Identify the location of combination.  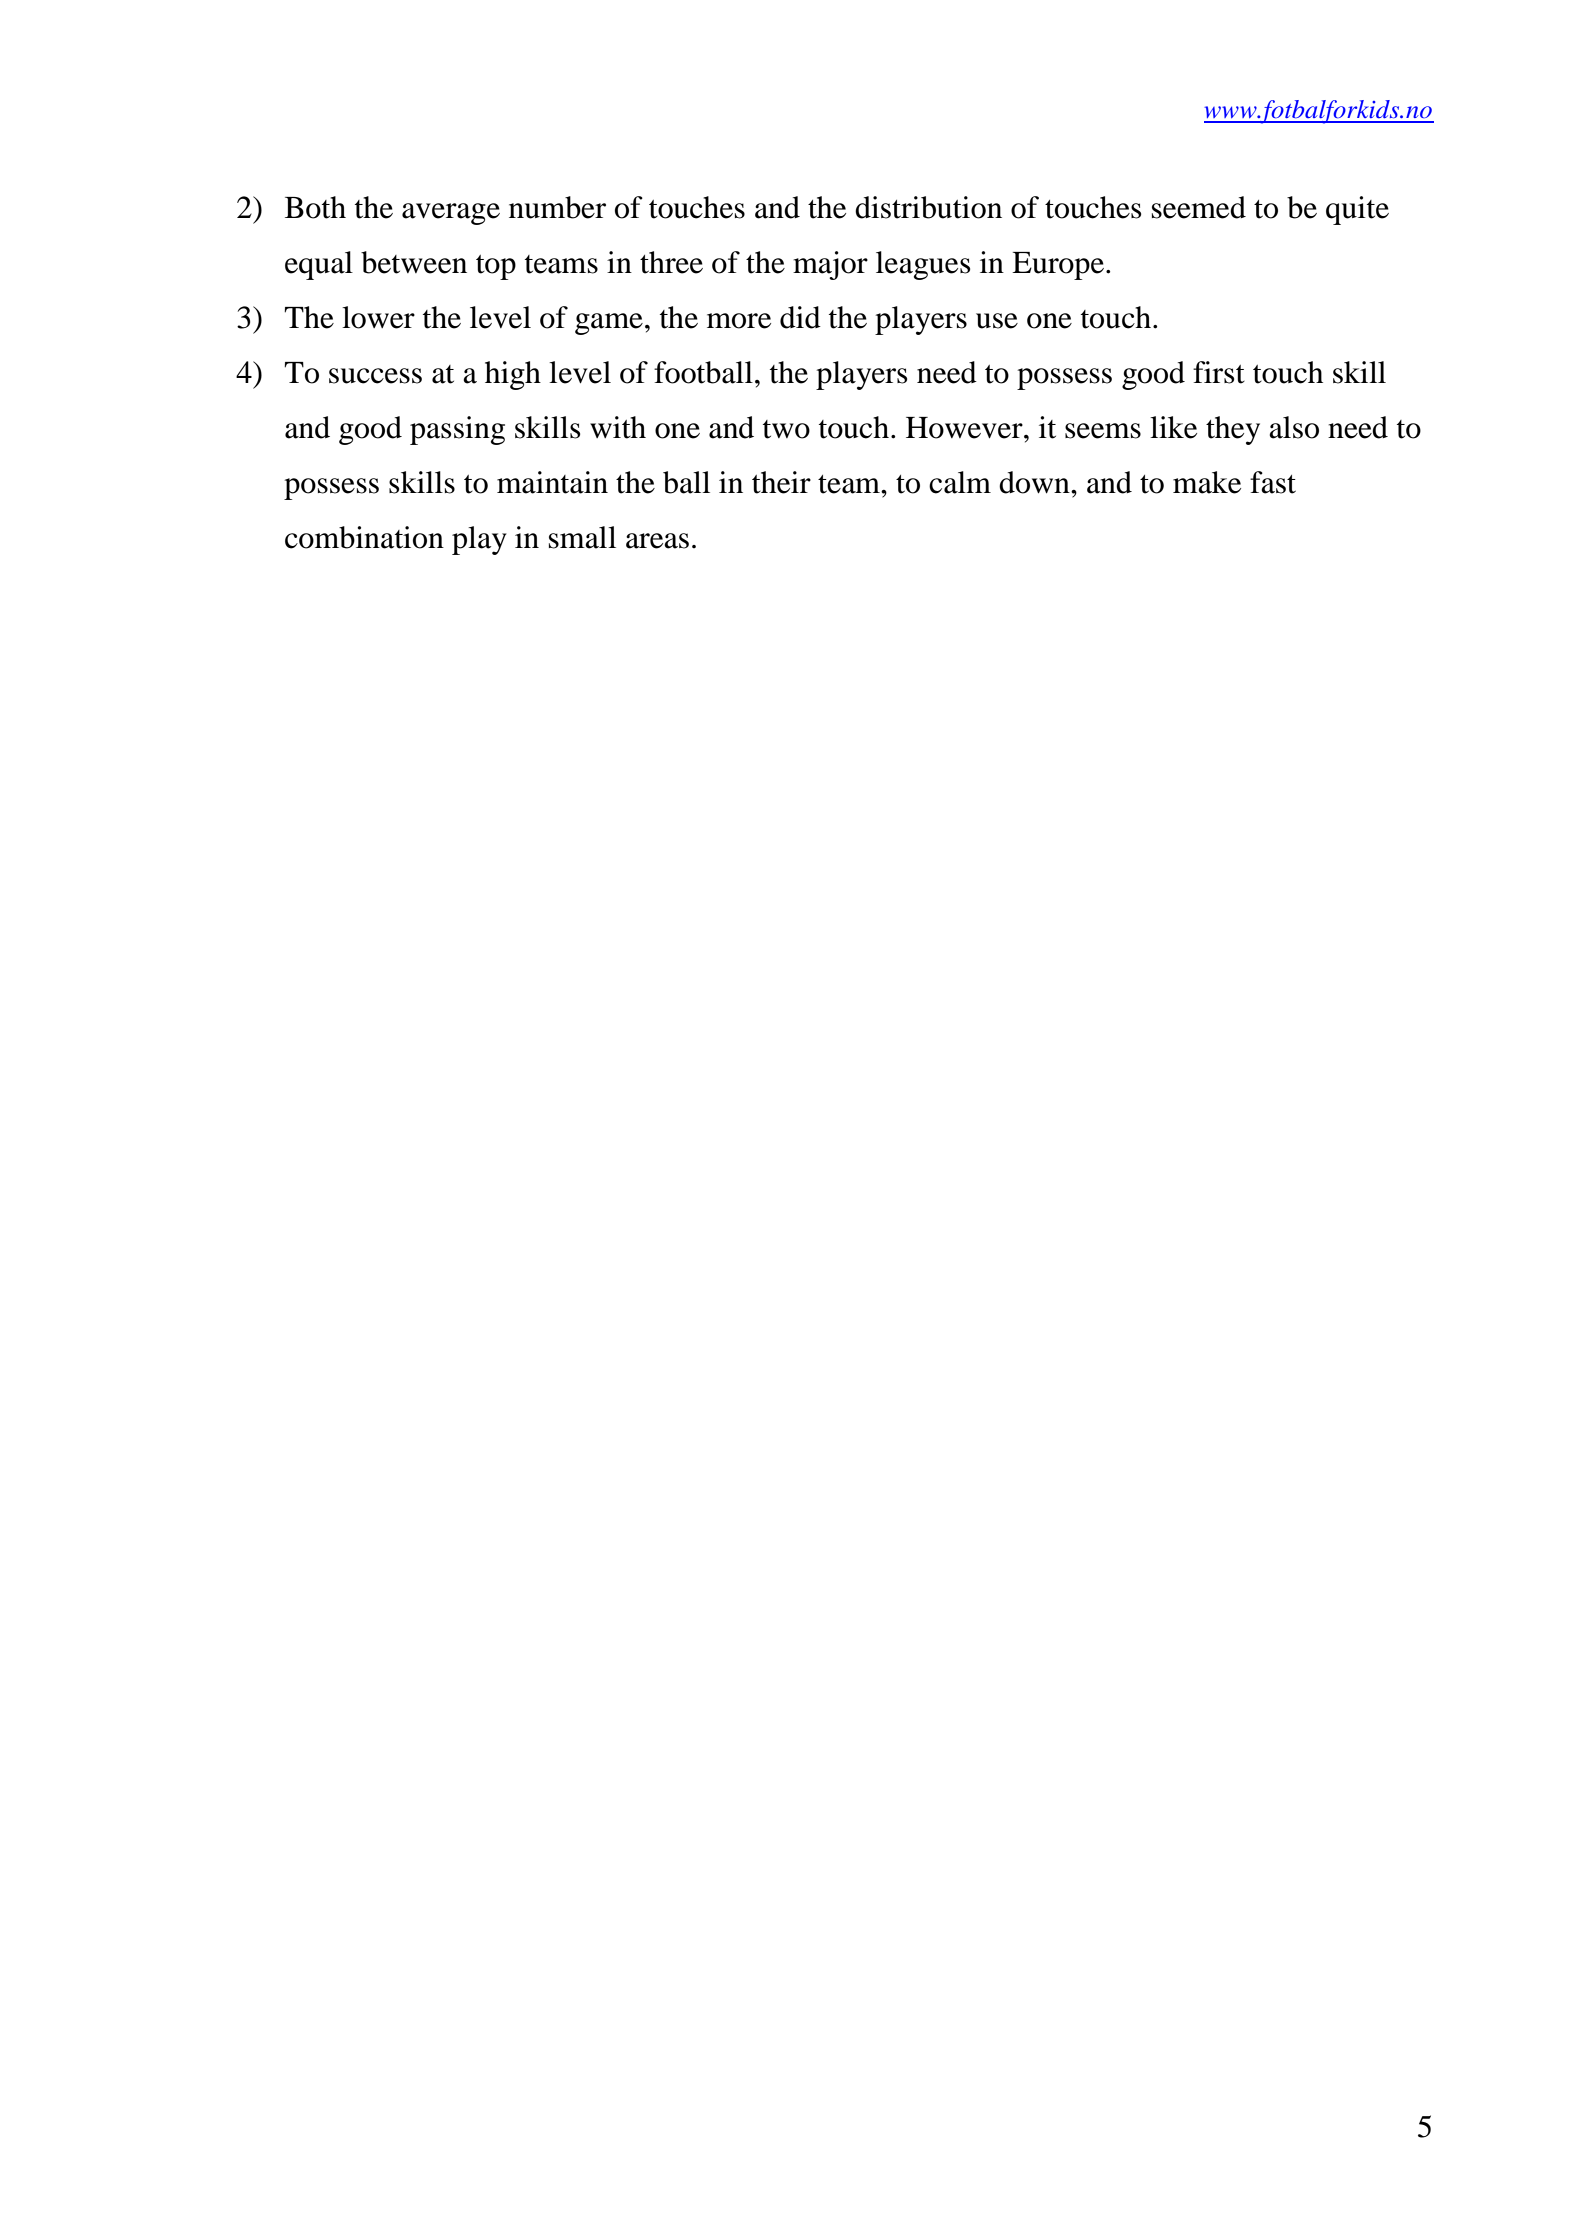
(364, 537).
